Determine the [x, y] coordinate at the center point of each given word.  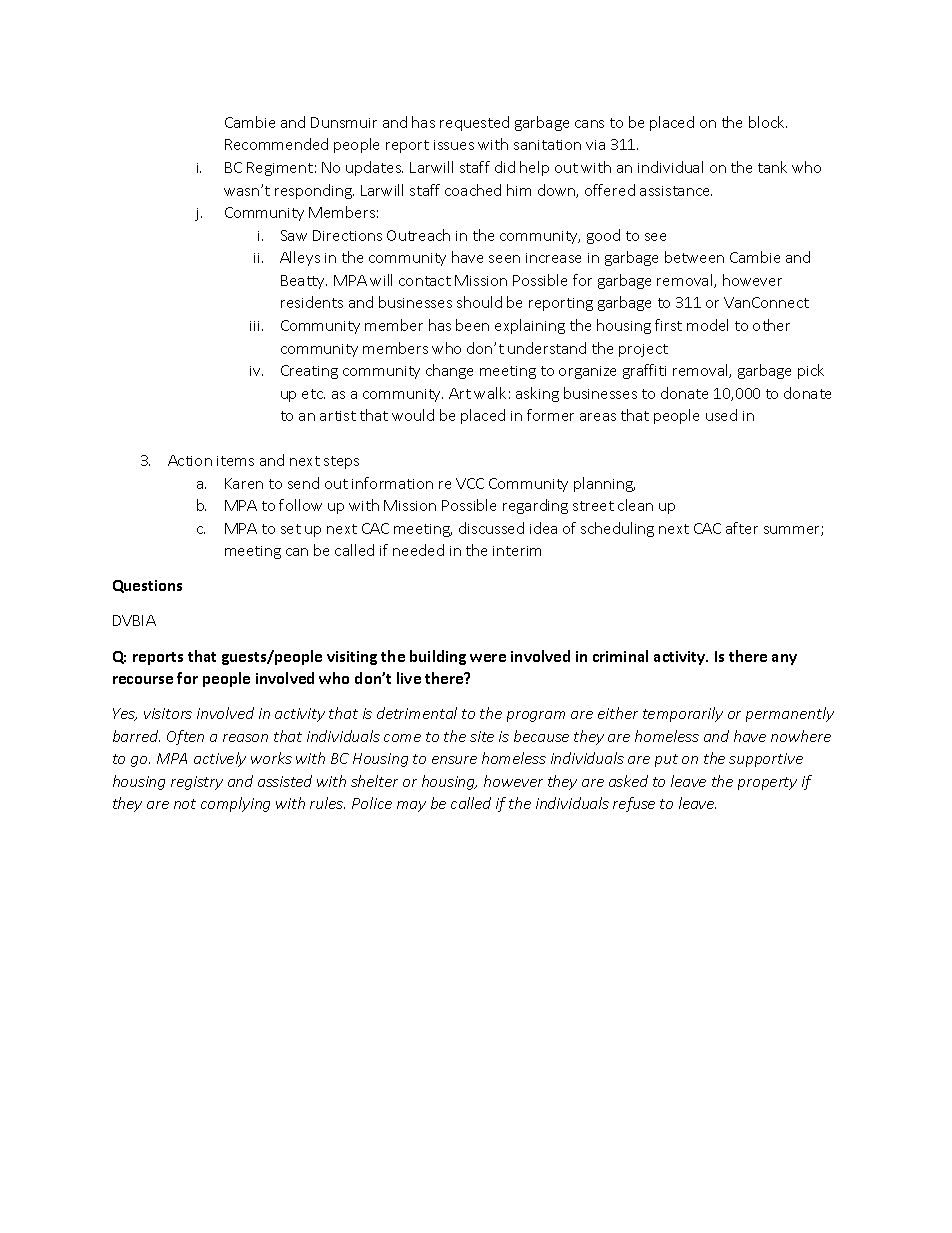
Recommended [276, 144]
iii [256, 326]
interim [517, 551]
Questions [147, 586]
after [742, 528]
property [767, 783]
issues [454, 145]
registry [197, 783]
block [768, 122]
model [707, 325]
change [449, 371]
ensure [454, 760]
